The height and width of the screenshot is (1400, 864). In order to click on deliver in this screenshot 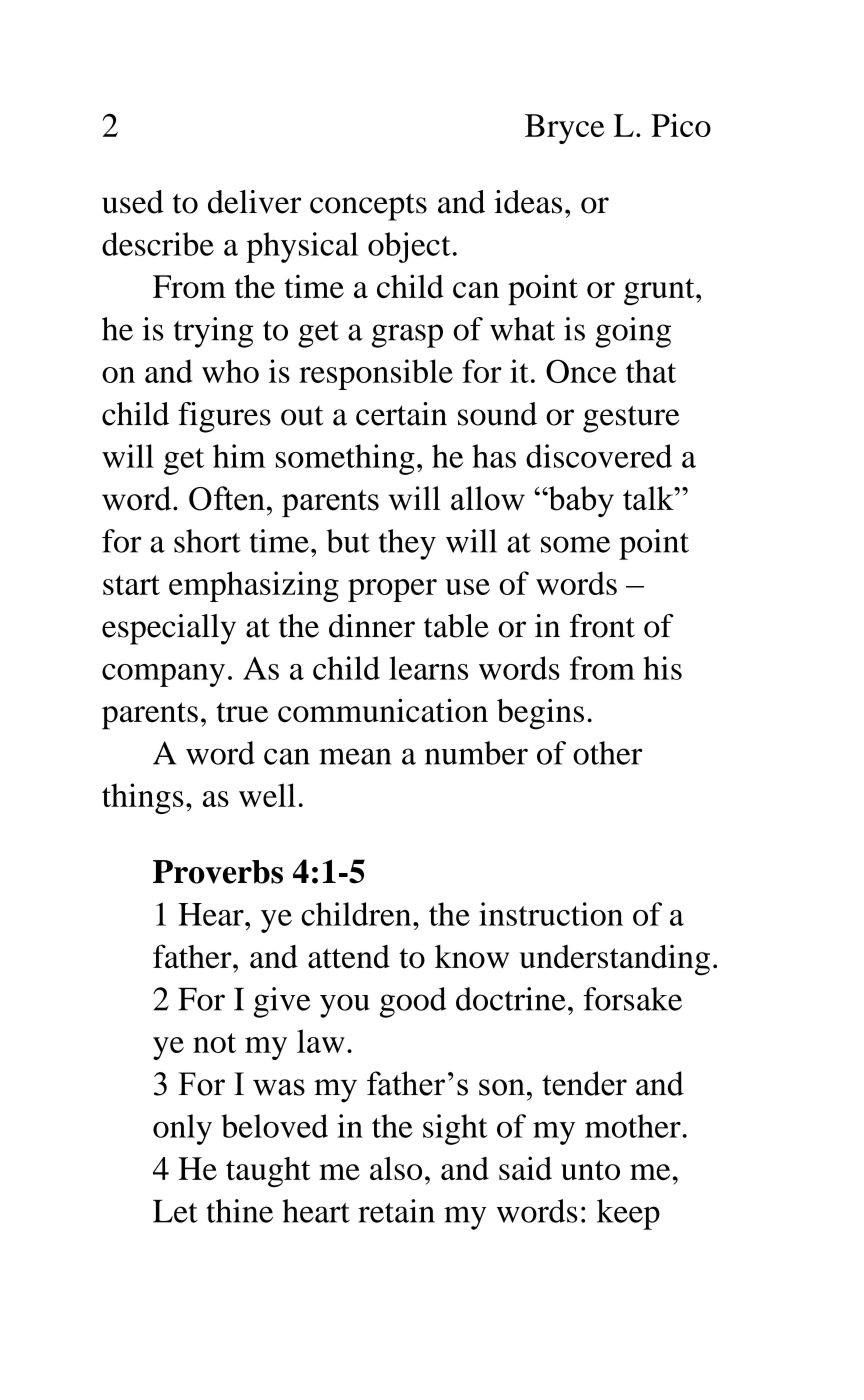, I will do `click(254, 202)`.
